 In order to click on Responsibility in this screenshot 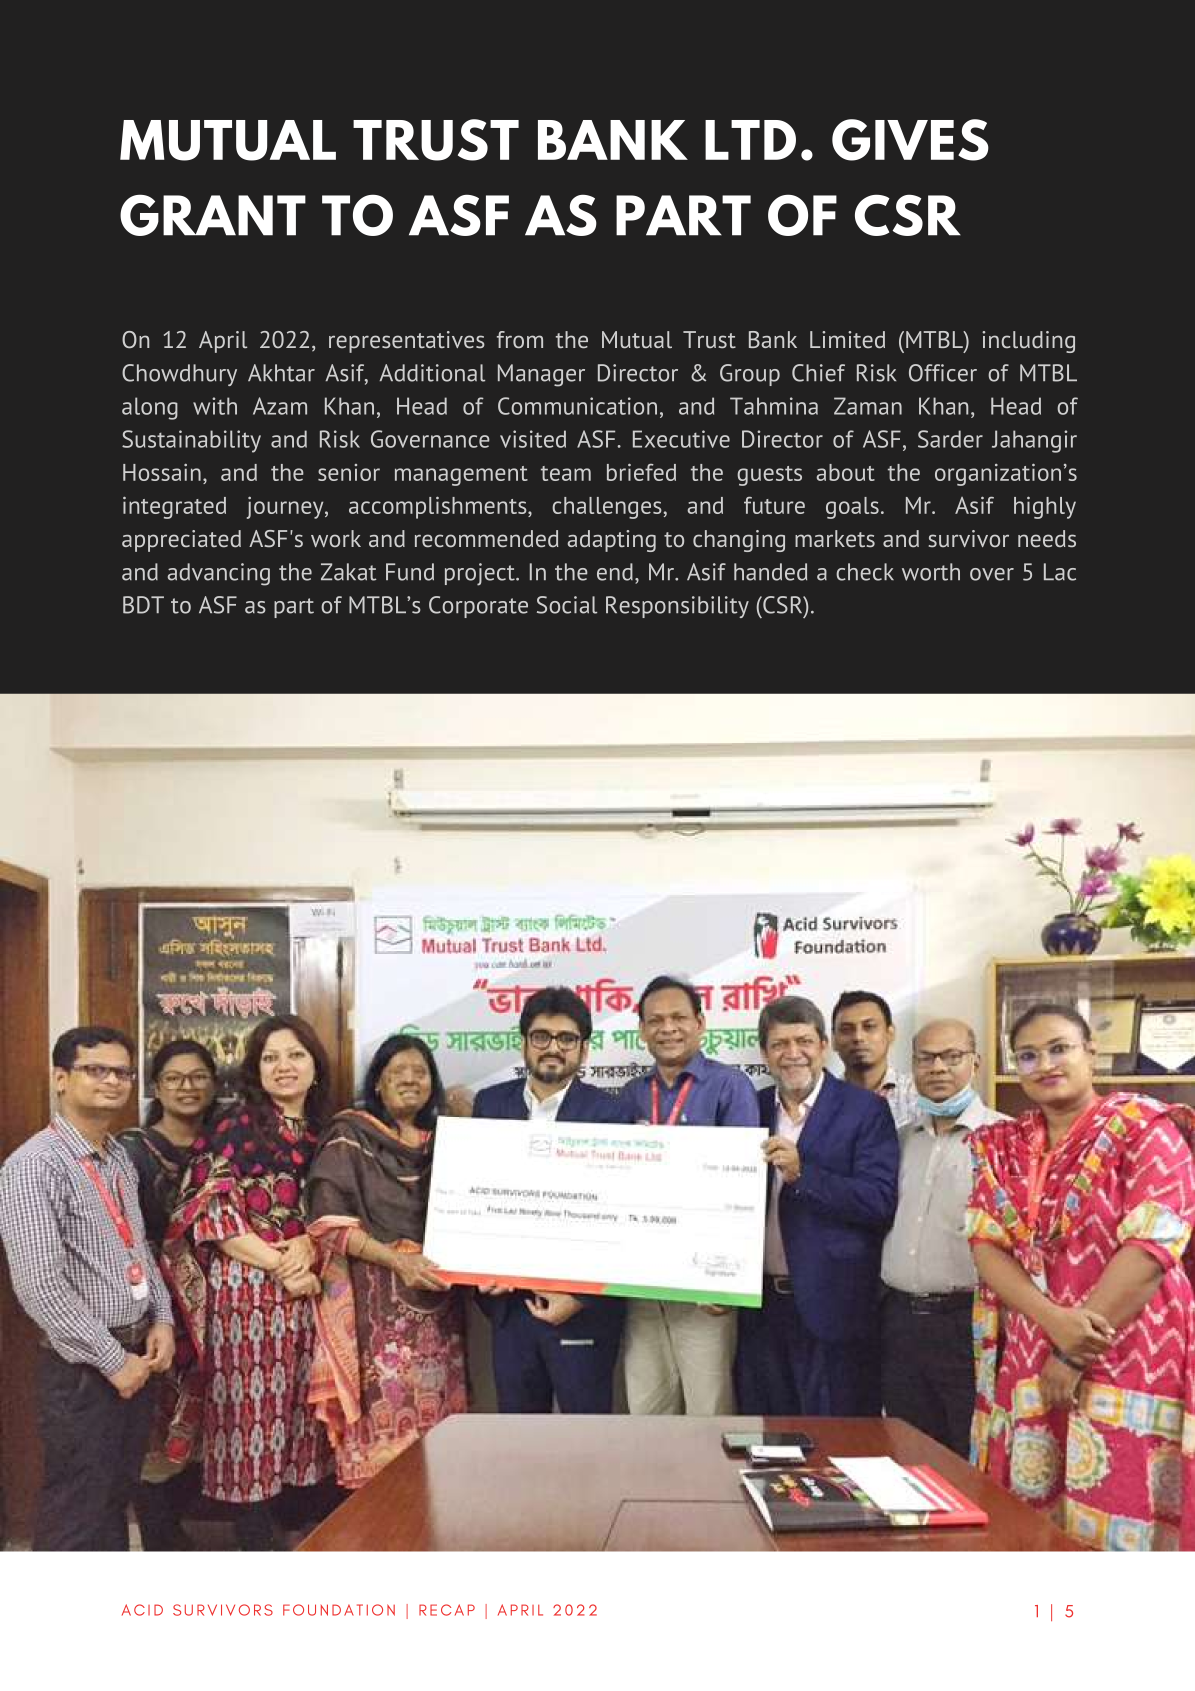, I will do `click(677, 607)`.
